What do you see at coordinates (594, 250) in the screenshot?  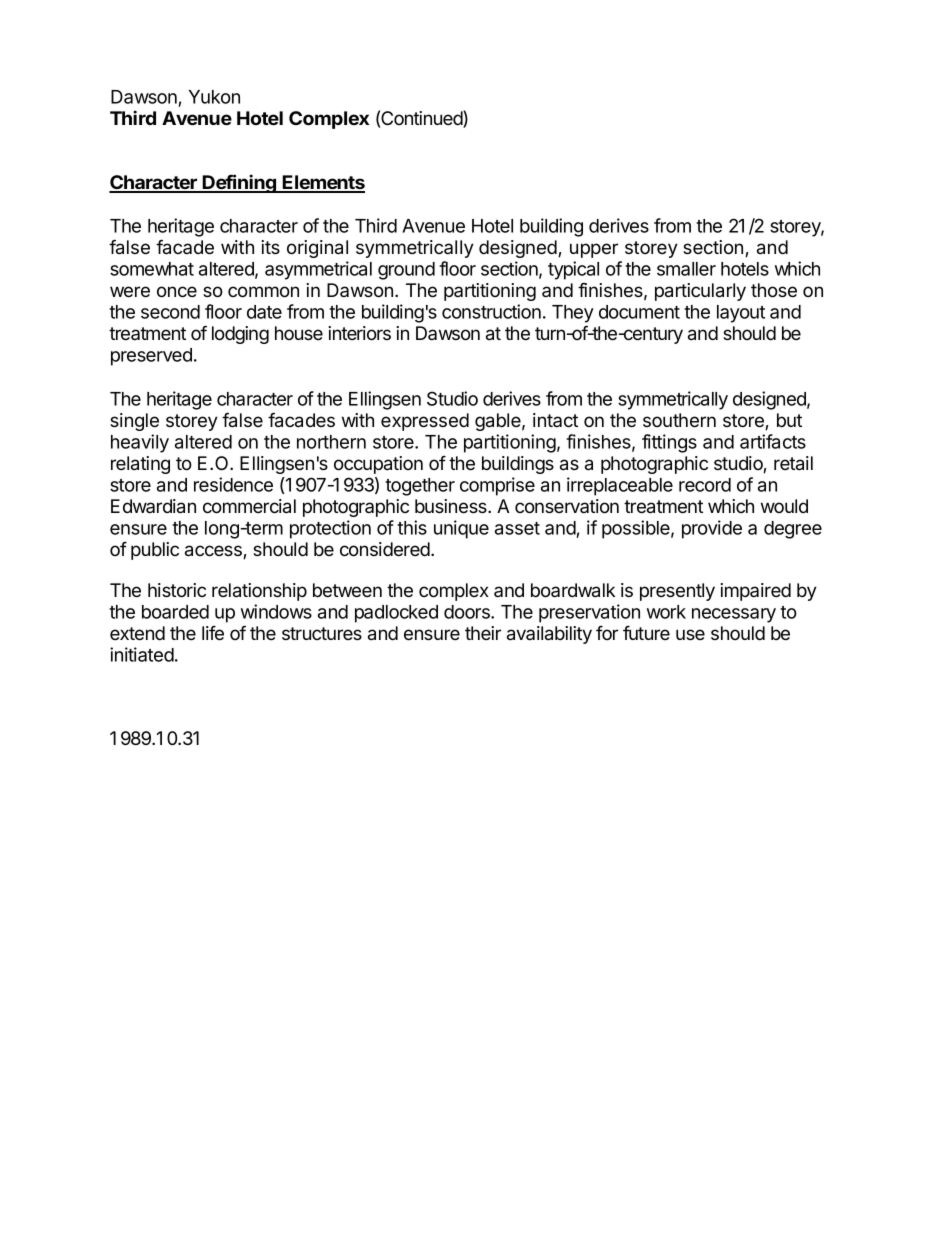 I see `upper` at bounding box center [594, 250].
